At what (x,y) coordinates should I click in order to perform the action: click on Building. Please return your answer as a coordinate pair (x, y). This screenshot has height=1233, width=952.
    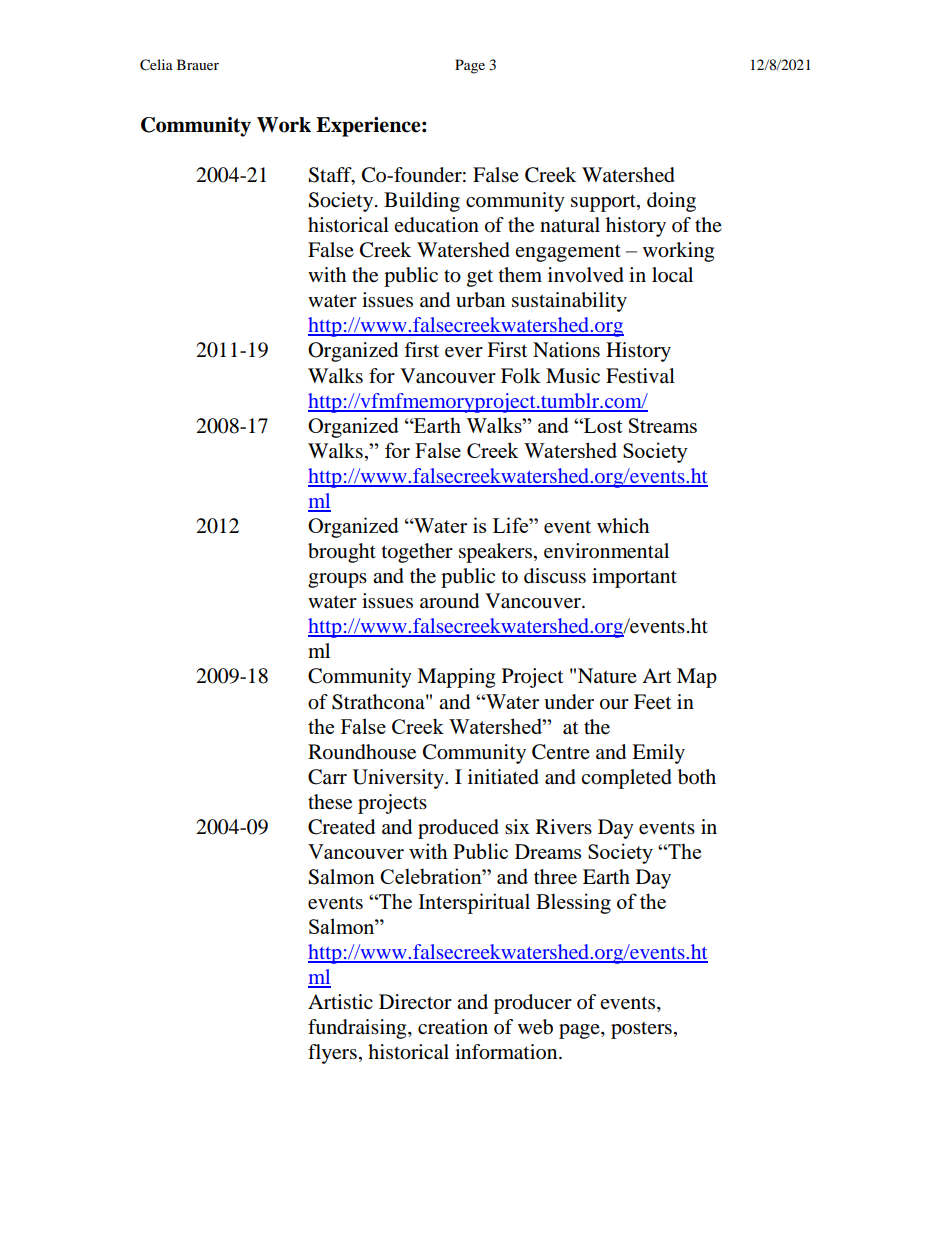
    Looking at the image, I should click on (422, 202).
